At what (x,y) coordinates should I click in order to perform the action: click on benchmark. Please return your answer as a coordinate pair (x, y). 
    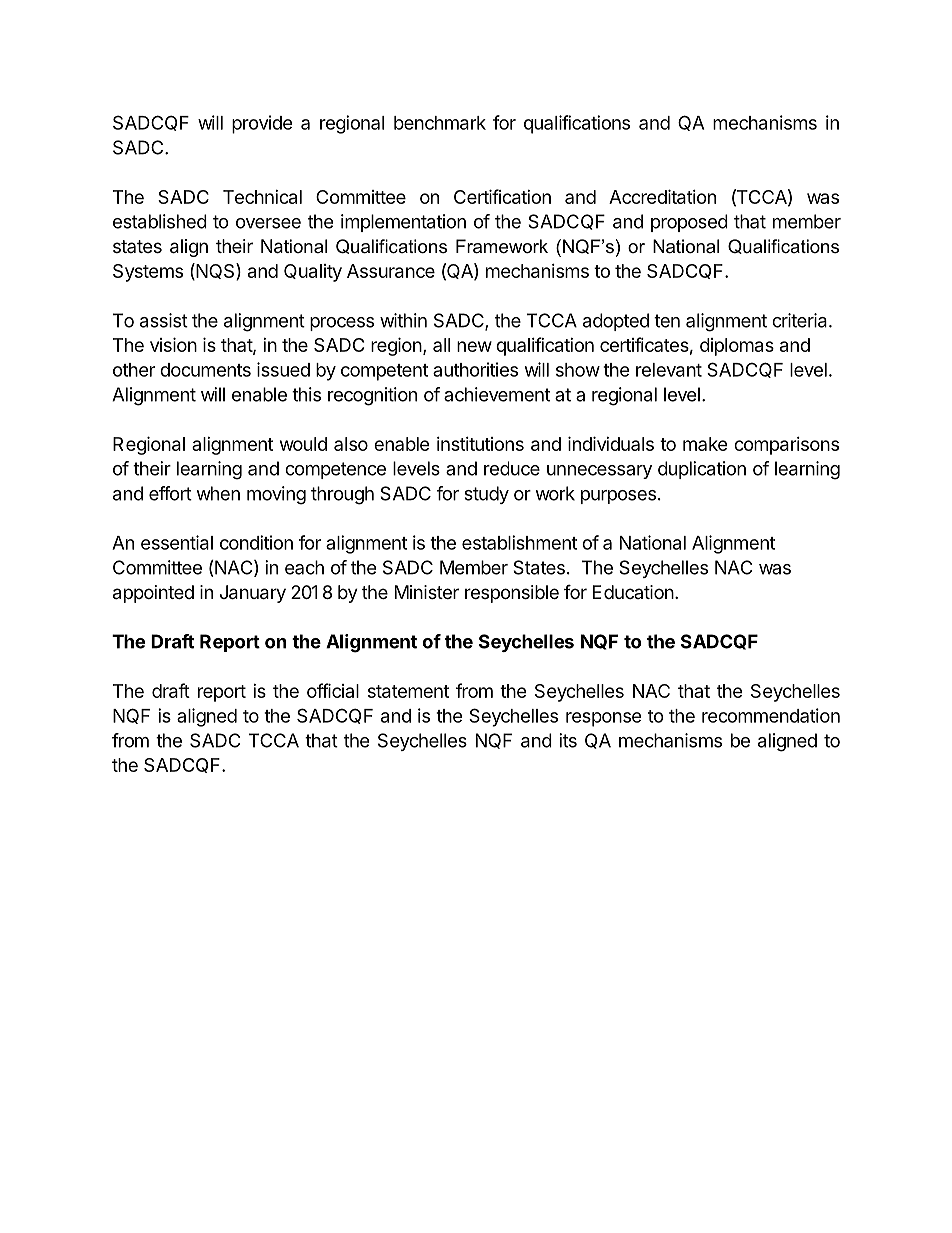
    Looking at the image, I should click on (440, 123).
